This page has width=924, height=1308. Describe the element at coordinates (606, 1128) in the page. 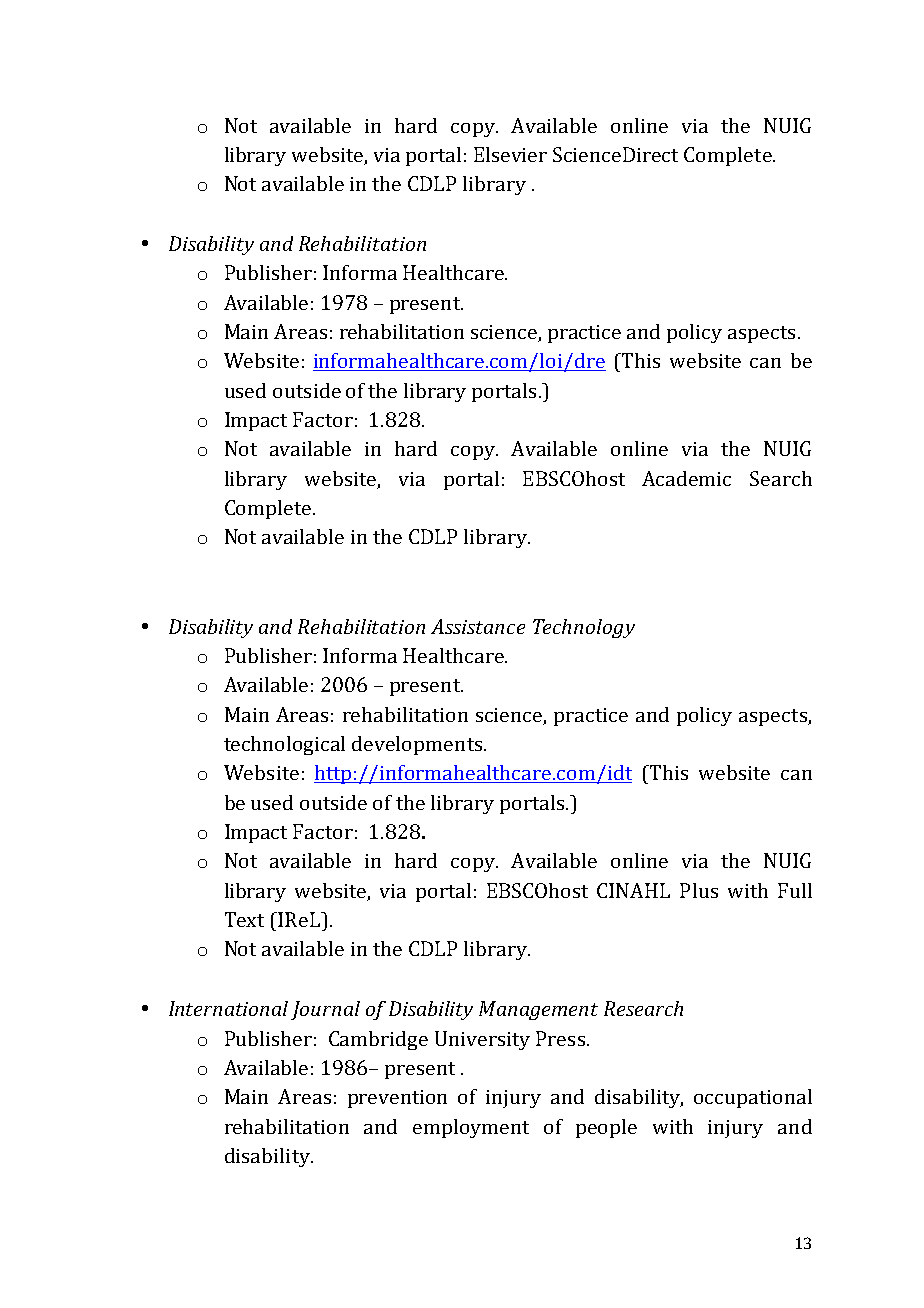

I see `people` at that location.
